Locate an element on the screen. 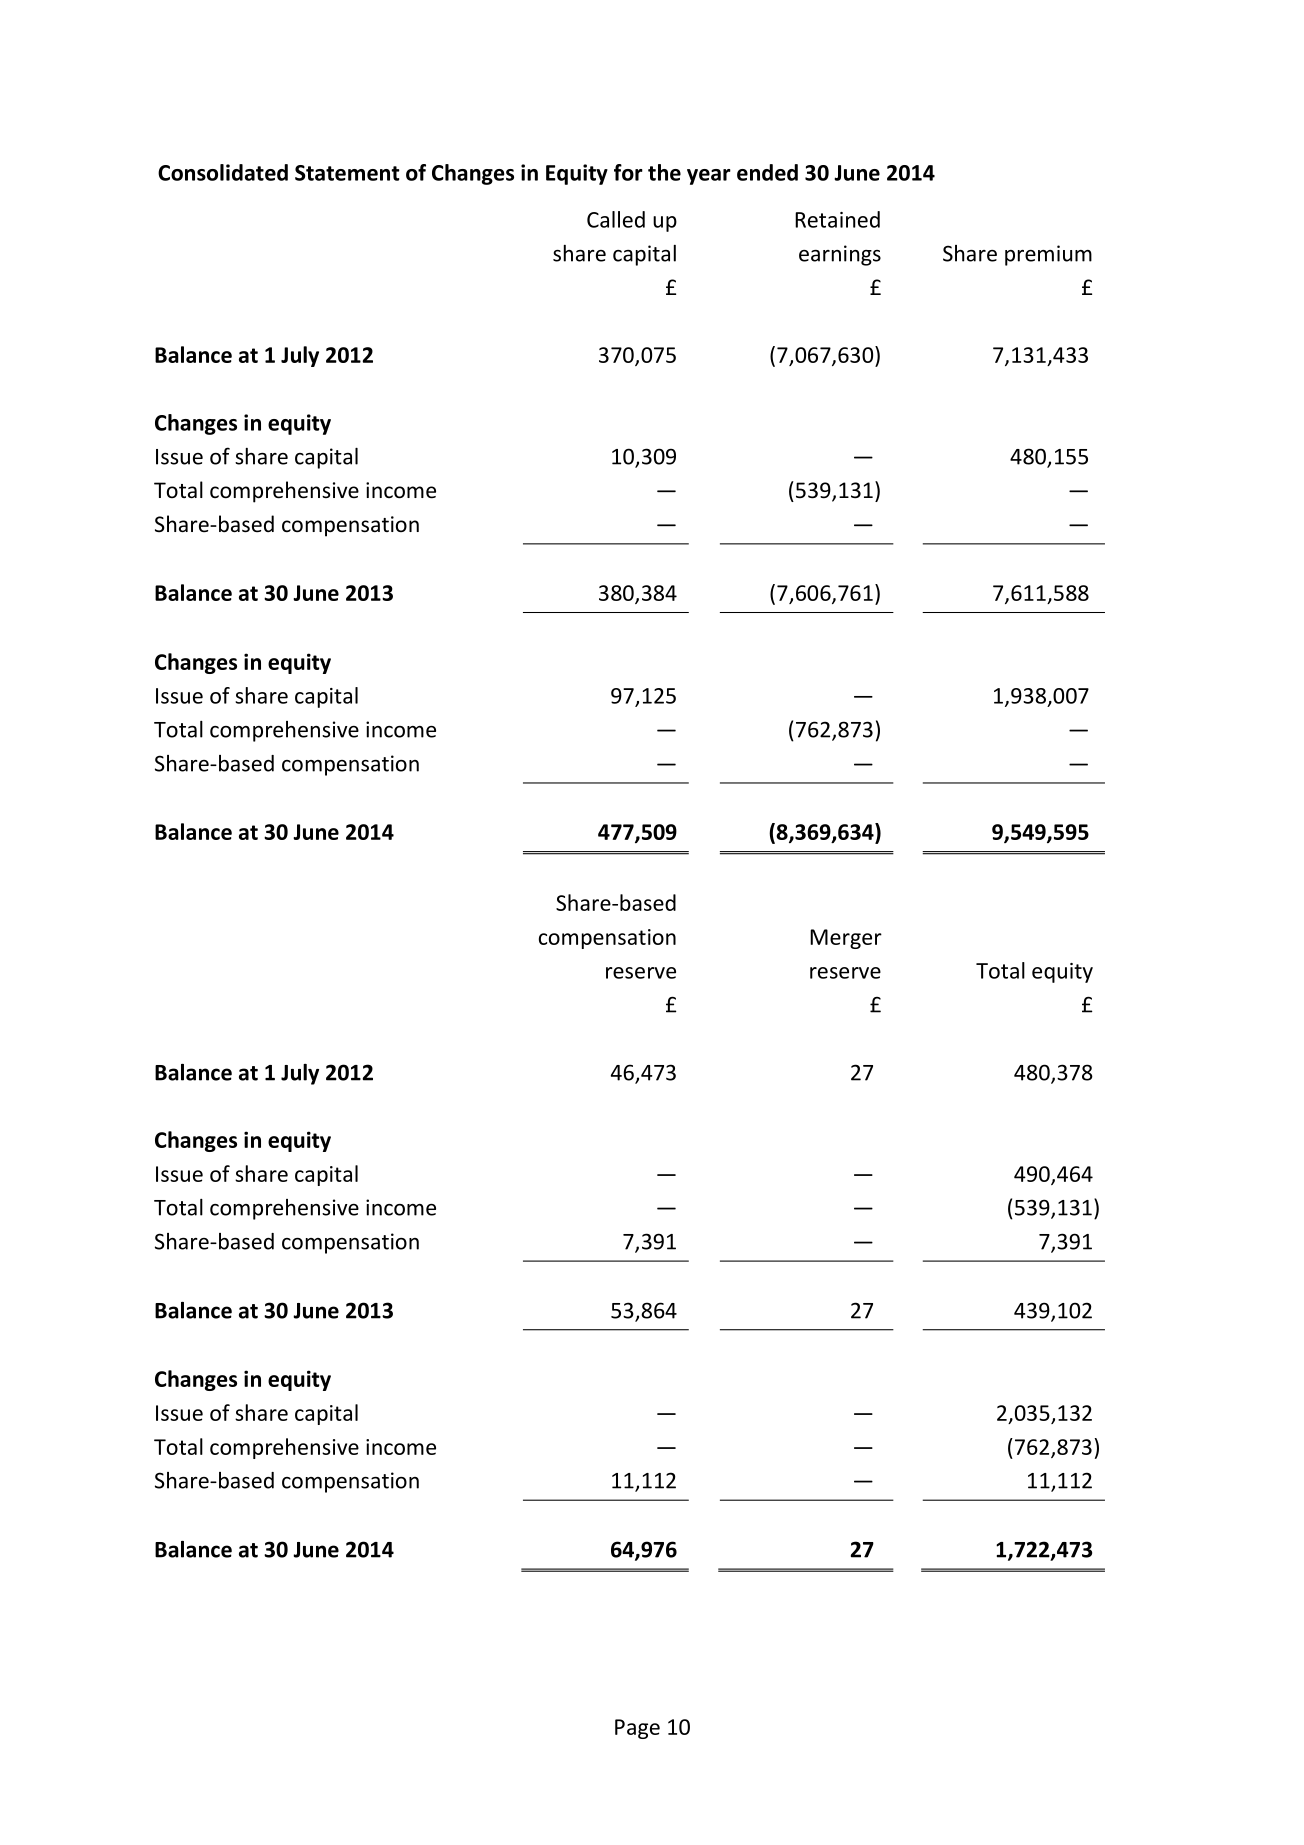 Image resolution: width=1304 pixels, height=1845 pixels. Consolidated is located at coordinates (223, 172).
